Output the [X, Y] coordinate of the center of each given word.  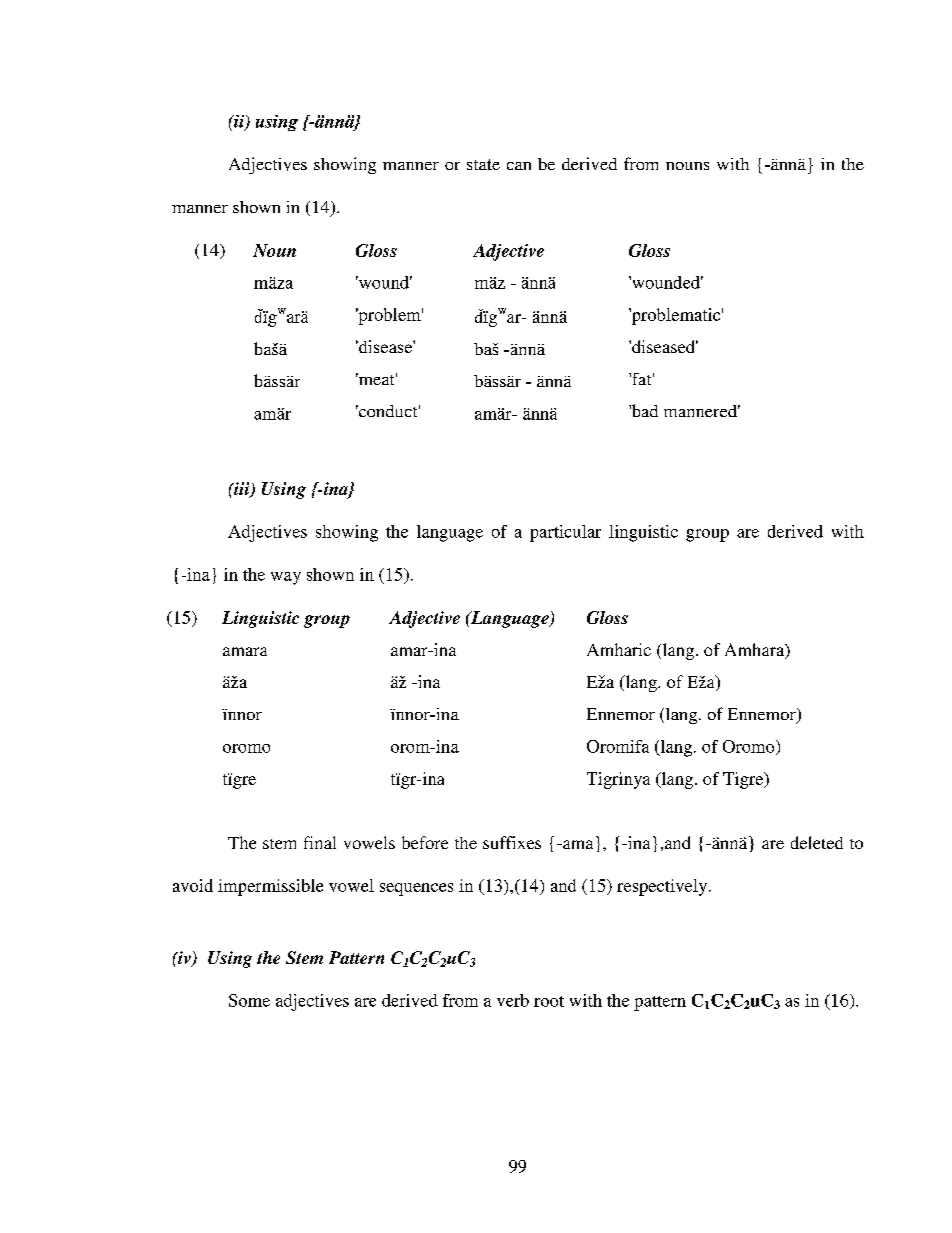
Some [249, 1000]
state [483, 164]
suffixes [512, 842]
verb [513, 1000]
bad [643, 410]
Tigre [744, 780]
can [519, 166]
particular [565, 533]
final [320, 842]
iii [242, 489]
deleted [817, 842]
